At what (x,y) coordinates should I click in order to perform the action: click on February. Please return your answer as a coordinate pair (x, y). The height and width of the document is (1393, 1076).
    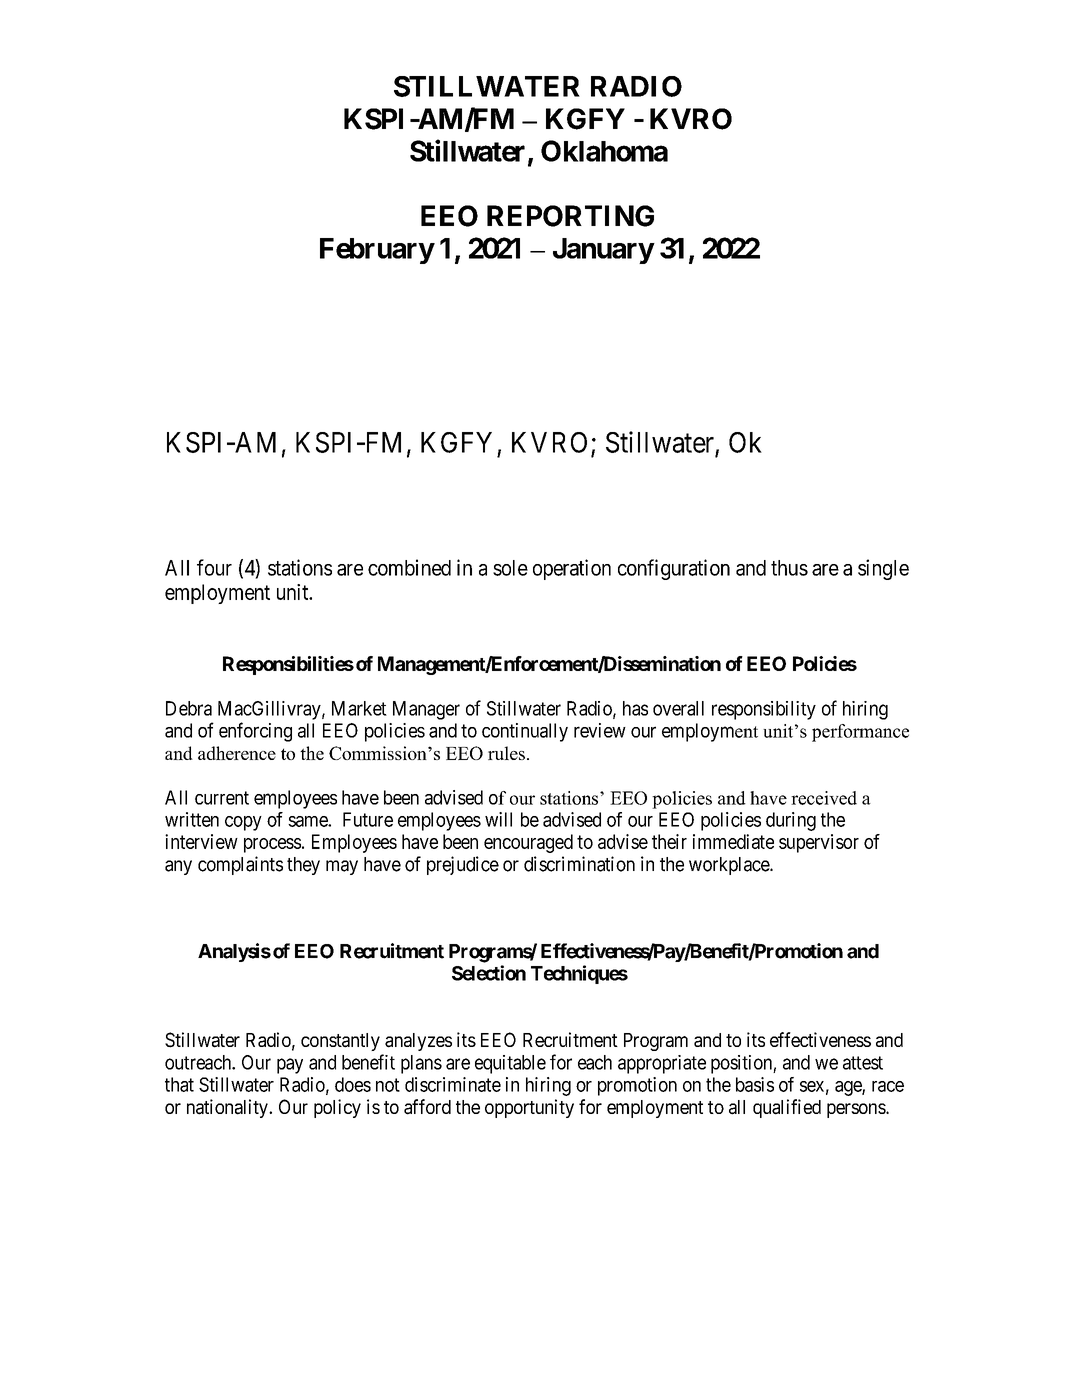
    Looking at the image, I should click on (377, 251).
